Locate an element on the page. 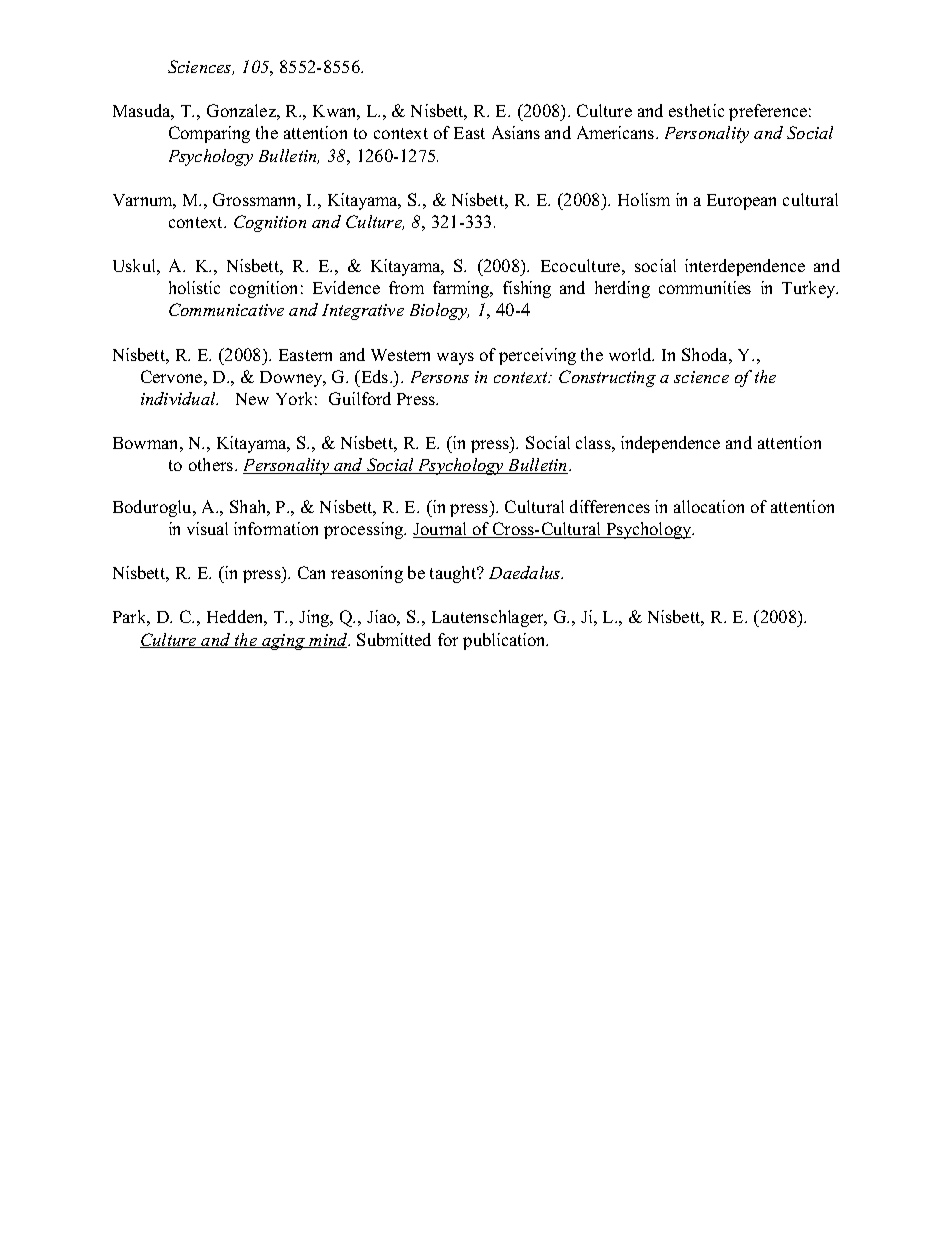  communities is located at coordinates (705, 287).
